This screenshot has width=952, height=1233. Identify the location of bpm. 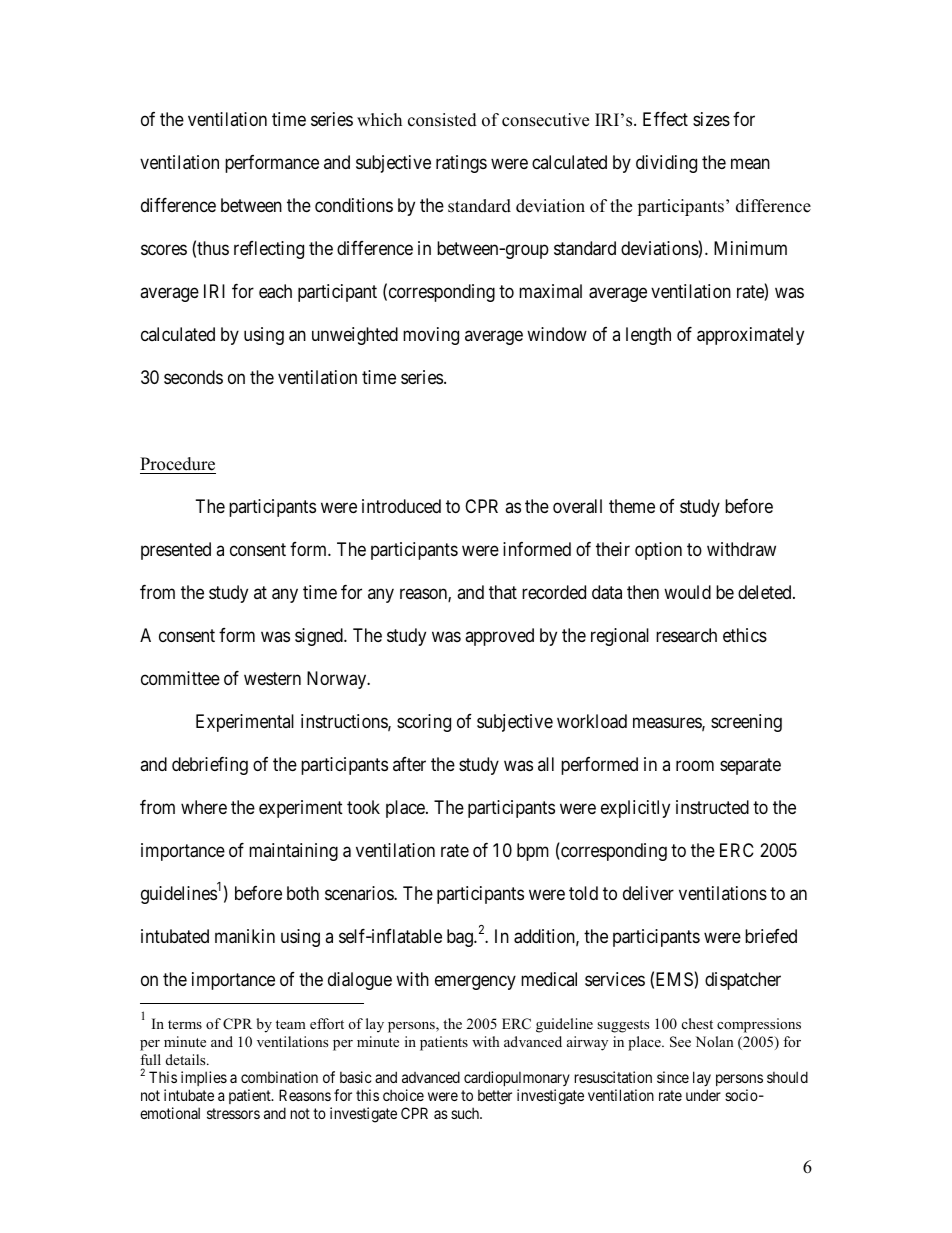
(533, 852).
